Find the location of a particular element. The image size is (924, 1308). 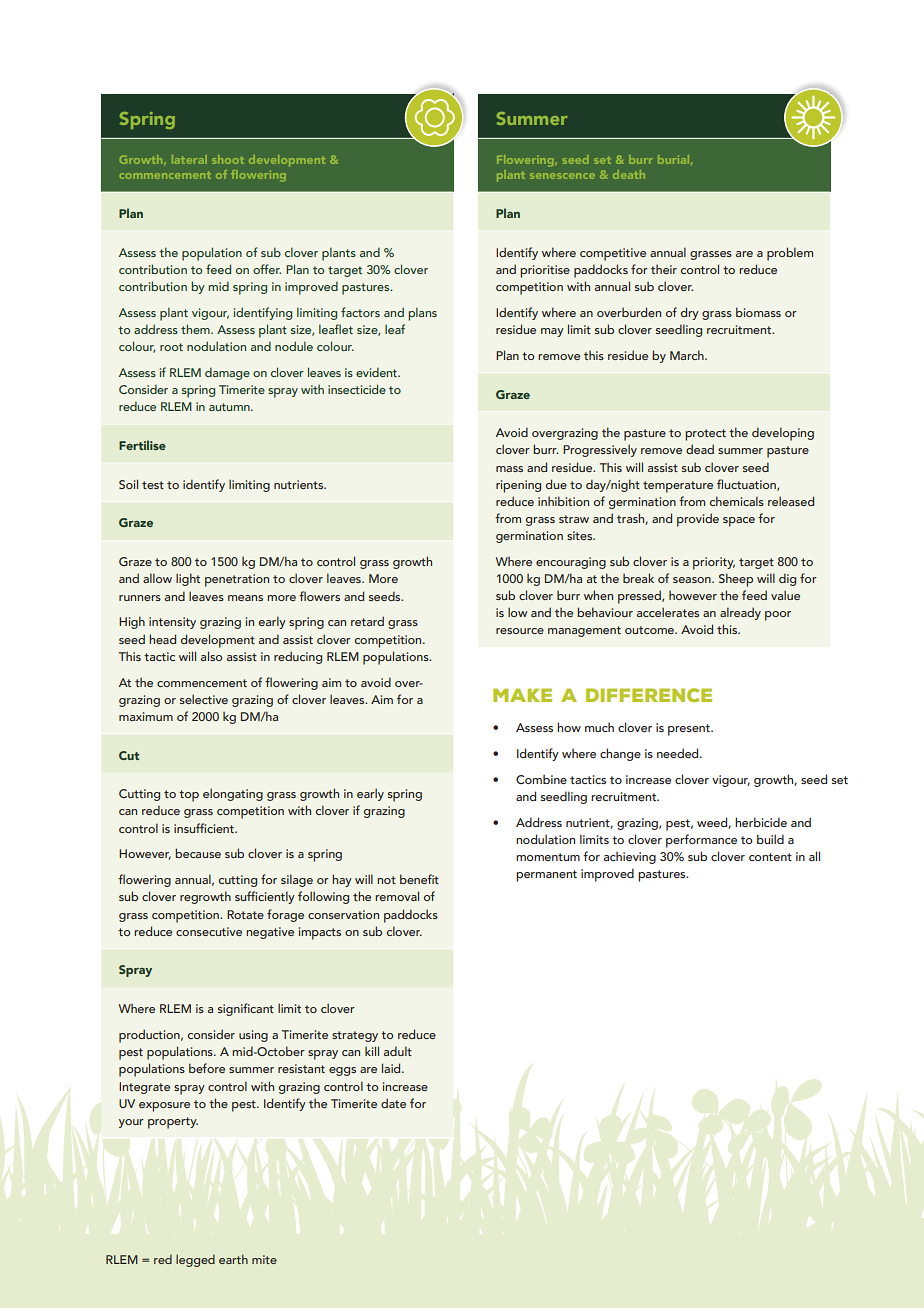

benefit is located at coordinates (419, 879).
